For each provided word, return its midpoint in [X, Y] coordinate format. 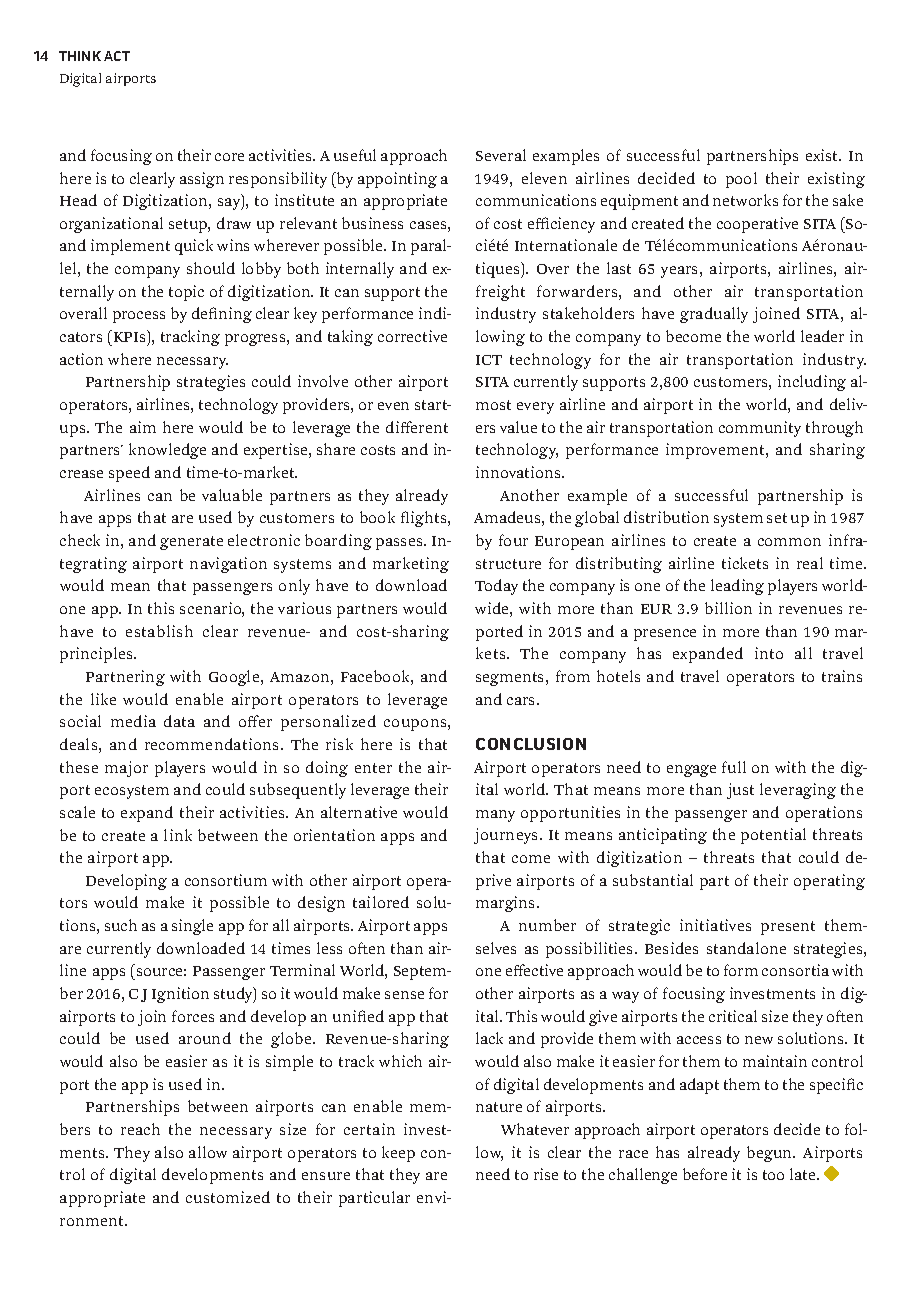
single [192, 927]
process [139, 317]
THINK [80, 56]
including [812, 383]
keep [398, 1154]
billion [728, 608]
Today [496, 587]
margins [507, 904]
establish [159, 631]
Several [501, 155]
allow [208, 1152]
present [788, 928]
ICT [489, 360]
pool [741, 180]
